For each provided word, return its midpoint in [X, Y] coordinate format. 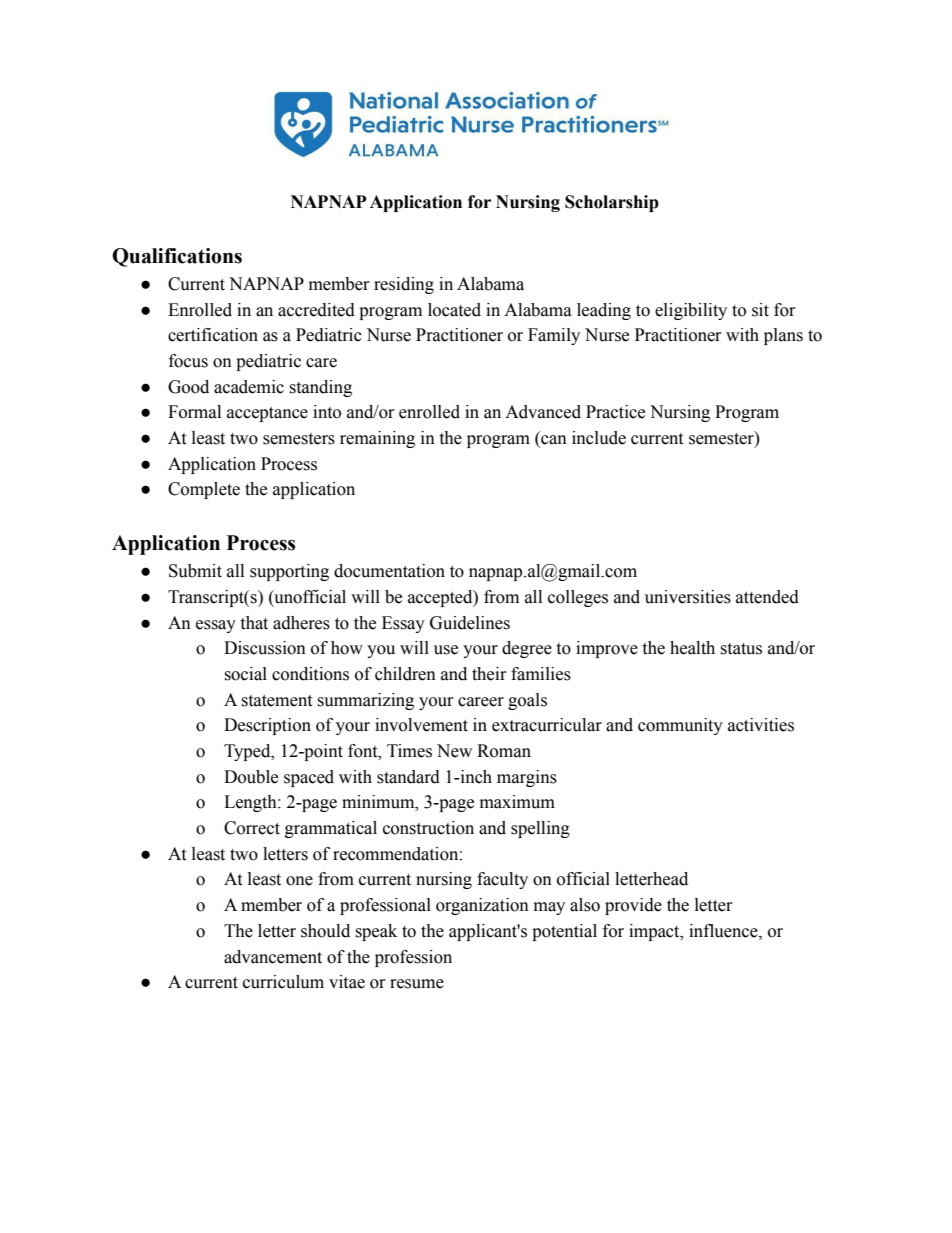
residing [404, 285]
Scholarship [612, 203]
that [254, 623]
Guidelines [470, 623]
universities [688, 597]
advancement [273, 957]
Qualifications [177, 257]
